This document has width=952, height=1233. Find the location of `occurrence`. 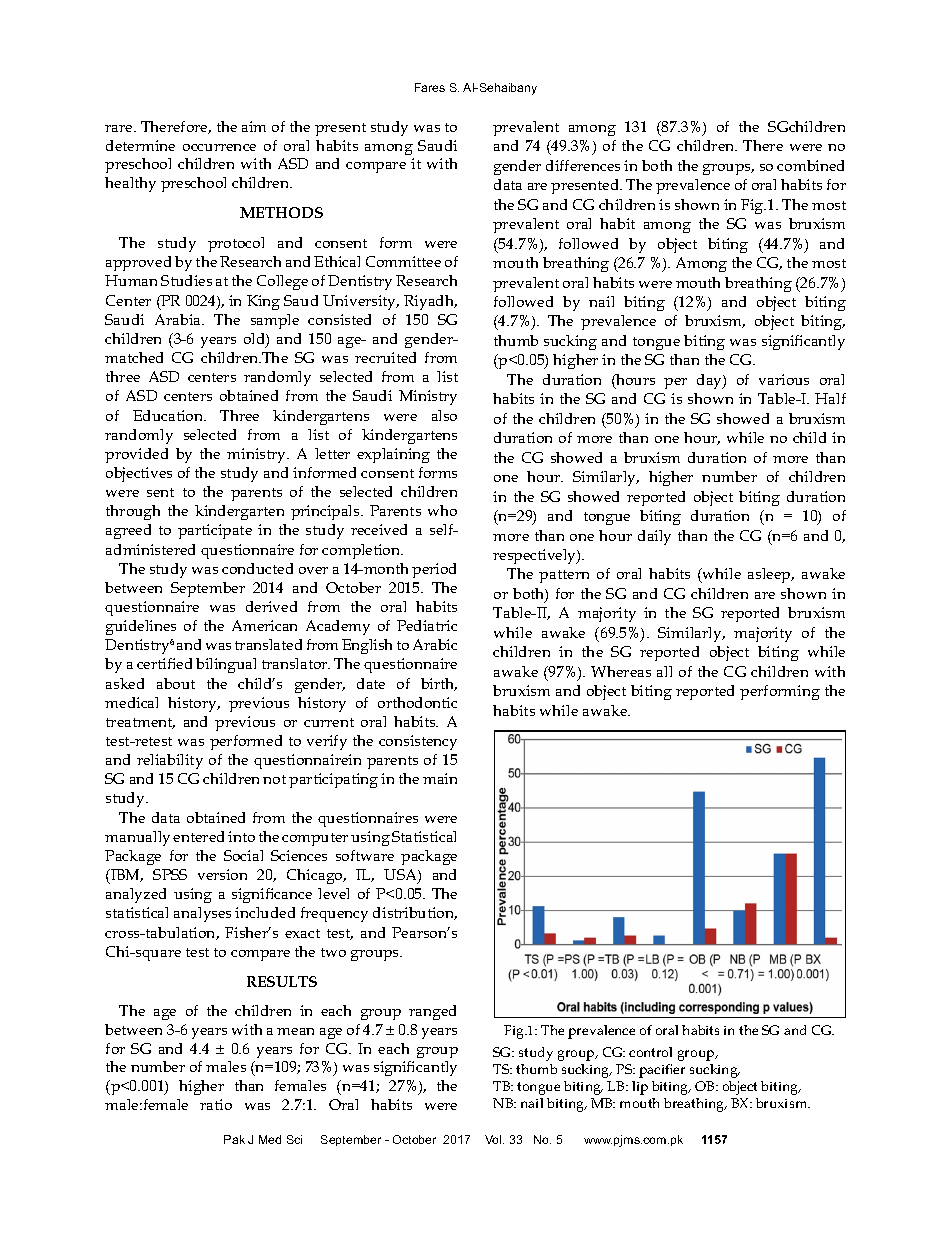

occurrence is located at coordinates (219, 147).
